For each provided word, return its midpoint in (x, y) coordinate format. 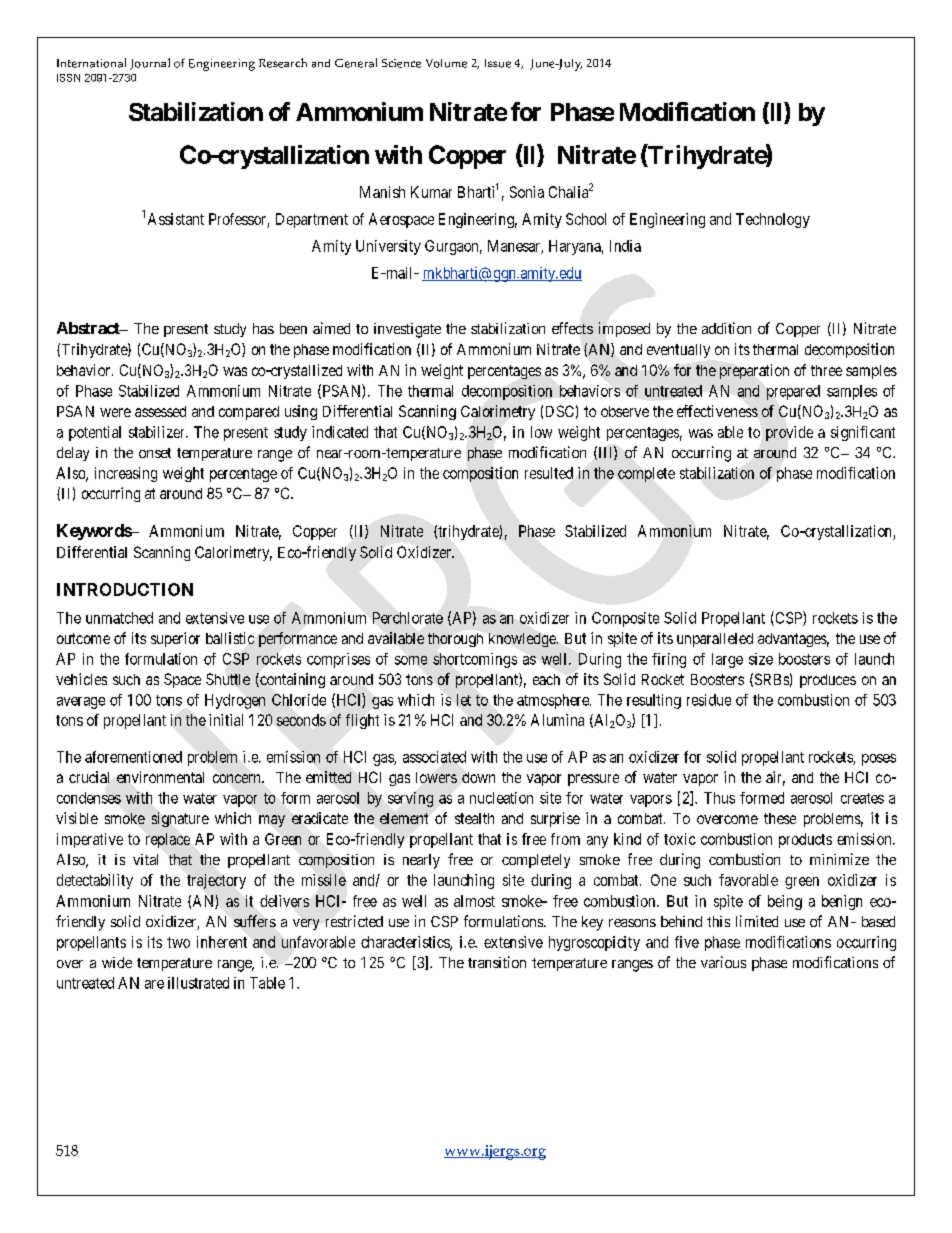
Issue (498, 63)
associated (434, 757)
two (178, 942)
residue (709, 700)
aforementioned (133, 757)
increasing (126, 474)
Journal (150, 64)
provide (789, 433)
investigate (407, 330)
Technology (773, 220)
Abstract (89, 328)
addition (726, 328)
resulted (549, 473)
